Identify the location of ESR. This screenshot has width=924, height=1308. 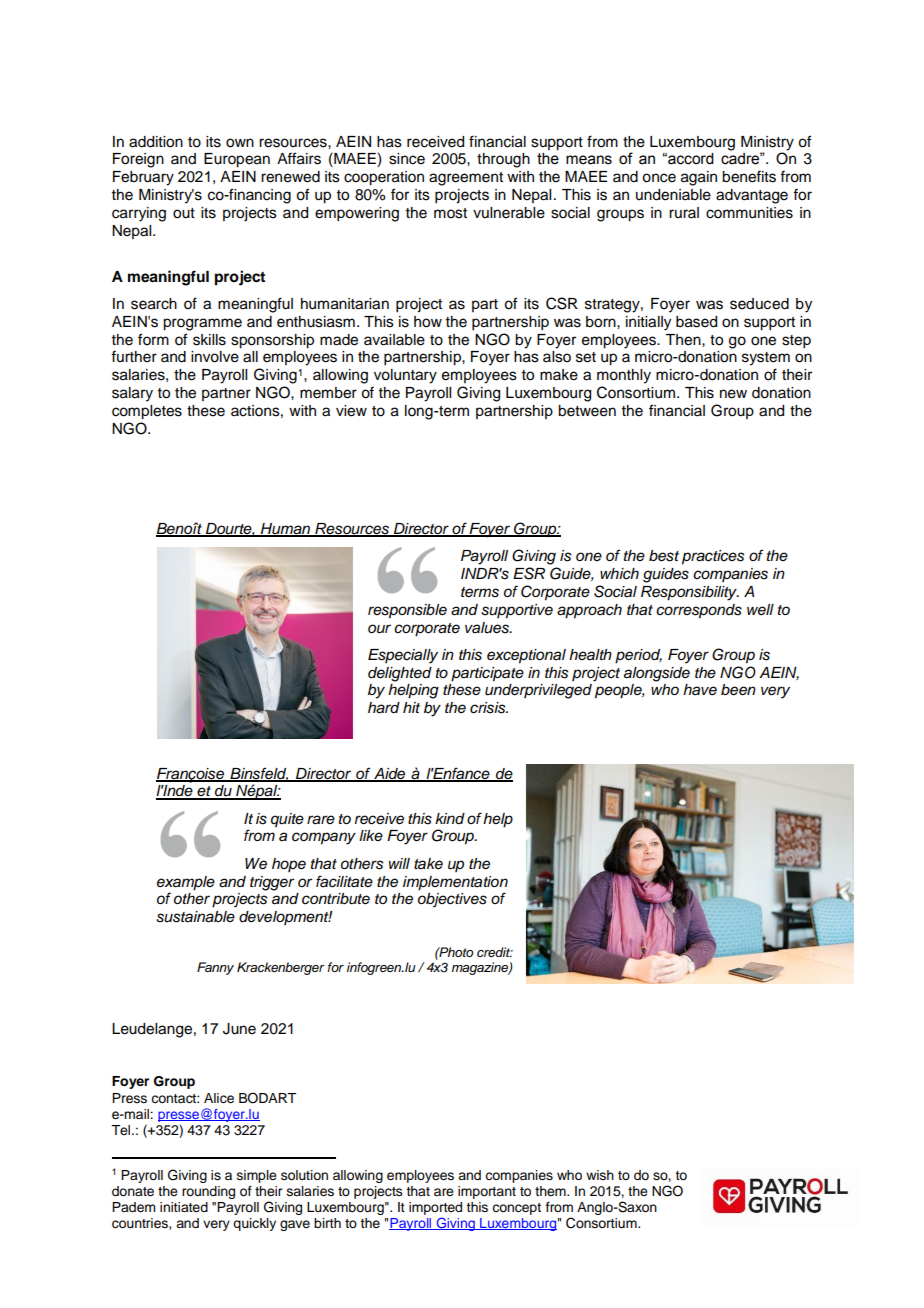
(529, 573).
